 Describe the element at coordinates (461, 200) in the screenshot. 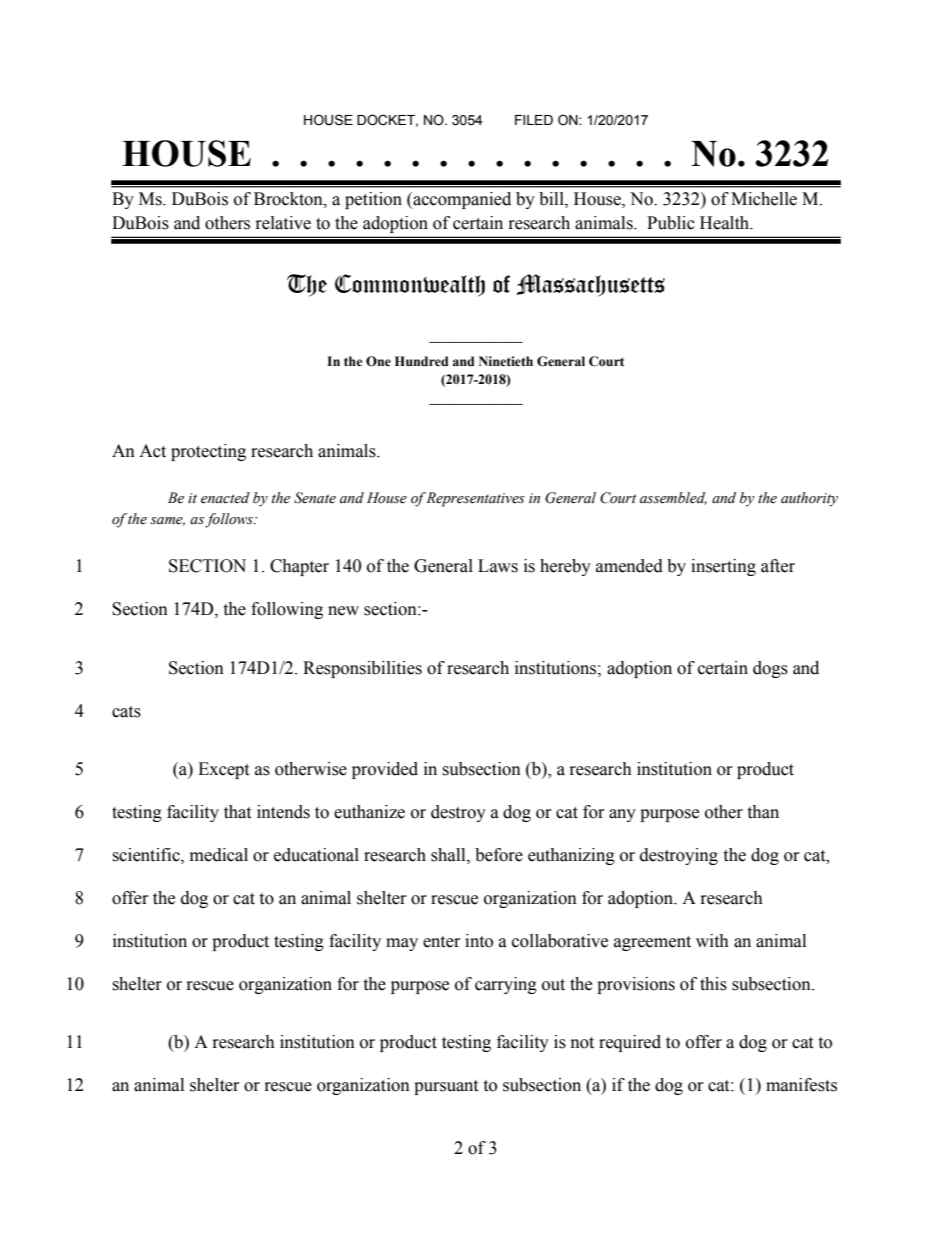

I see `accompanied` at that location.
